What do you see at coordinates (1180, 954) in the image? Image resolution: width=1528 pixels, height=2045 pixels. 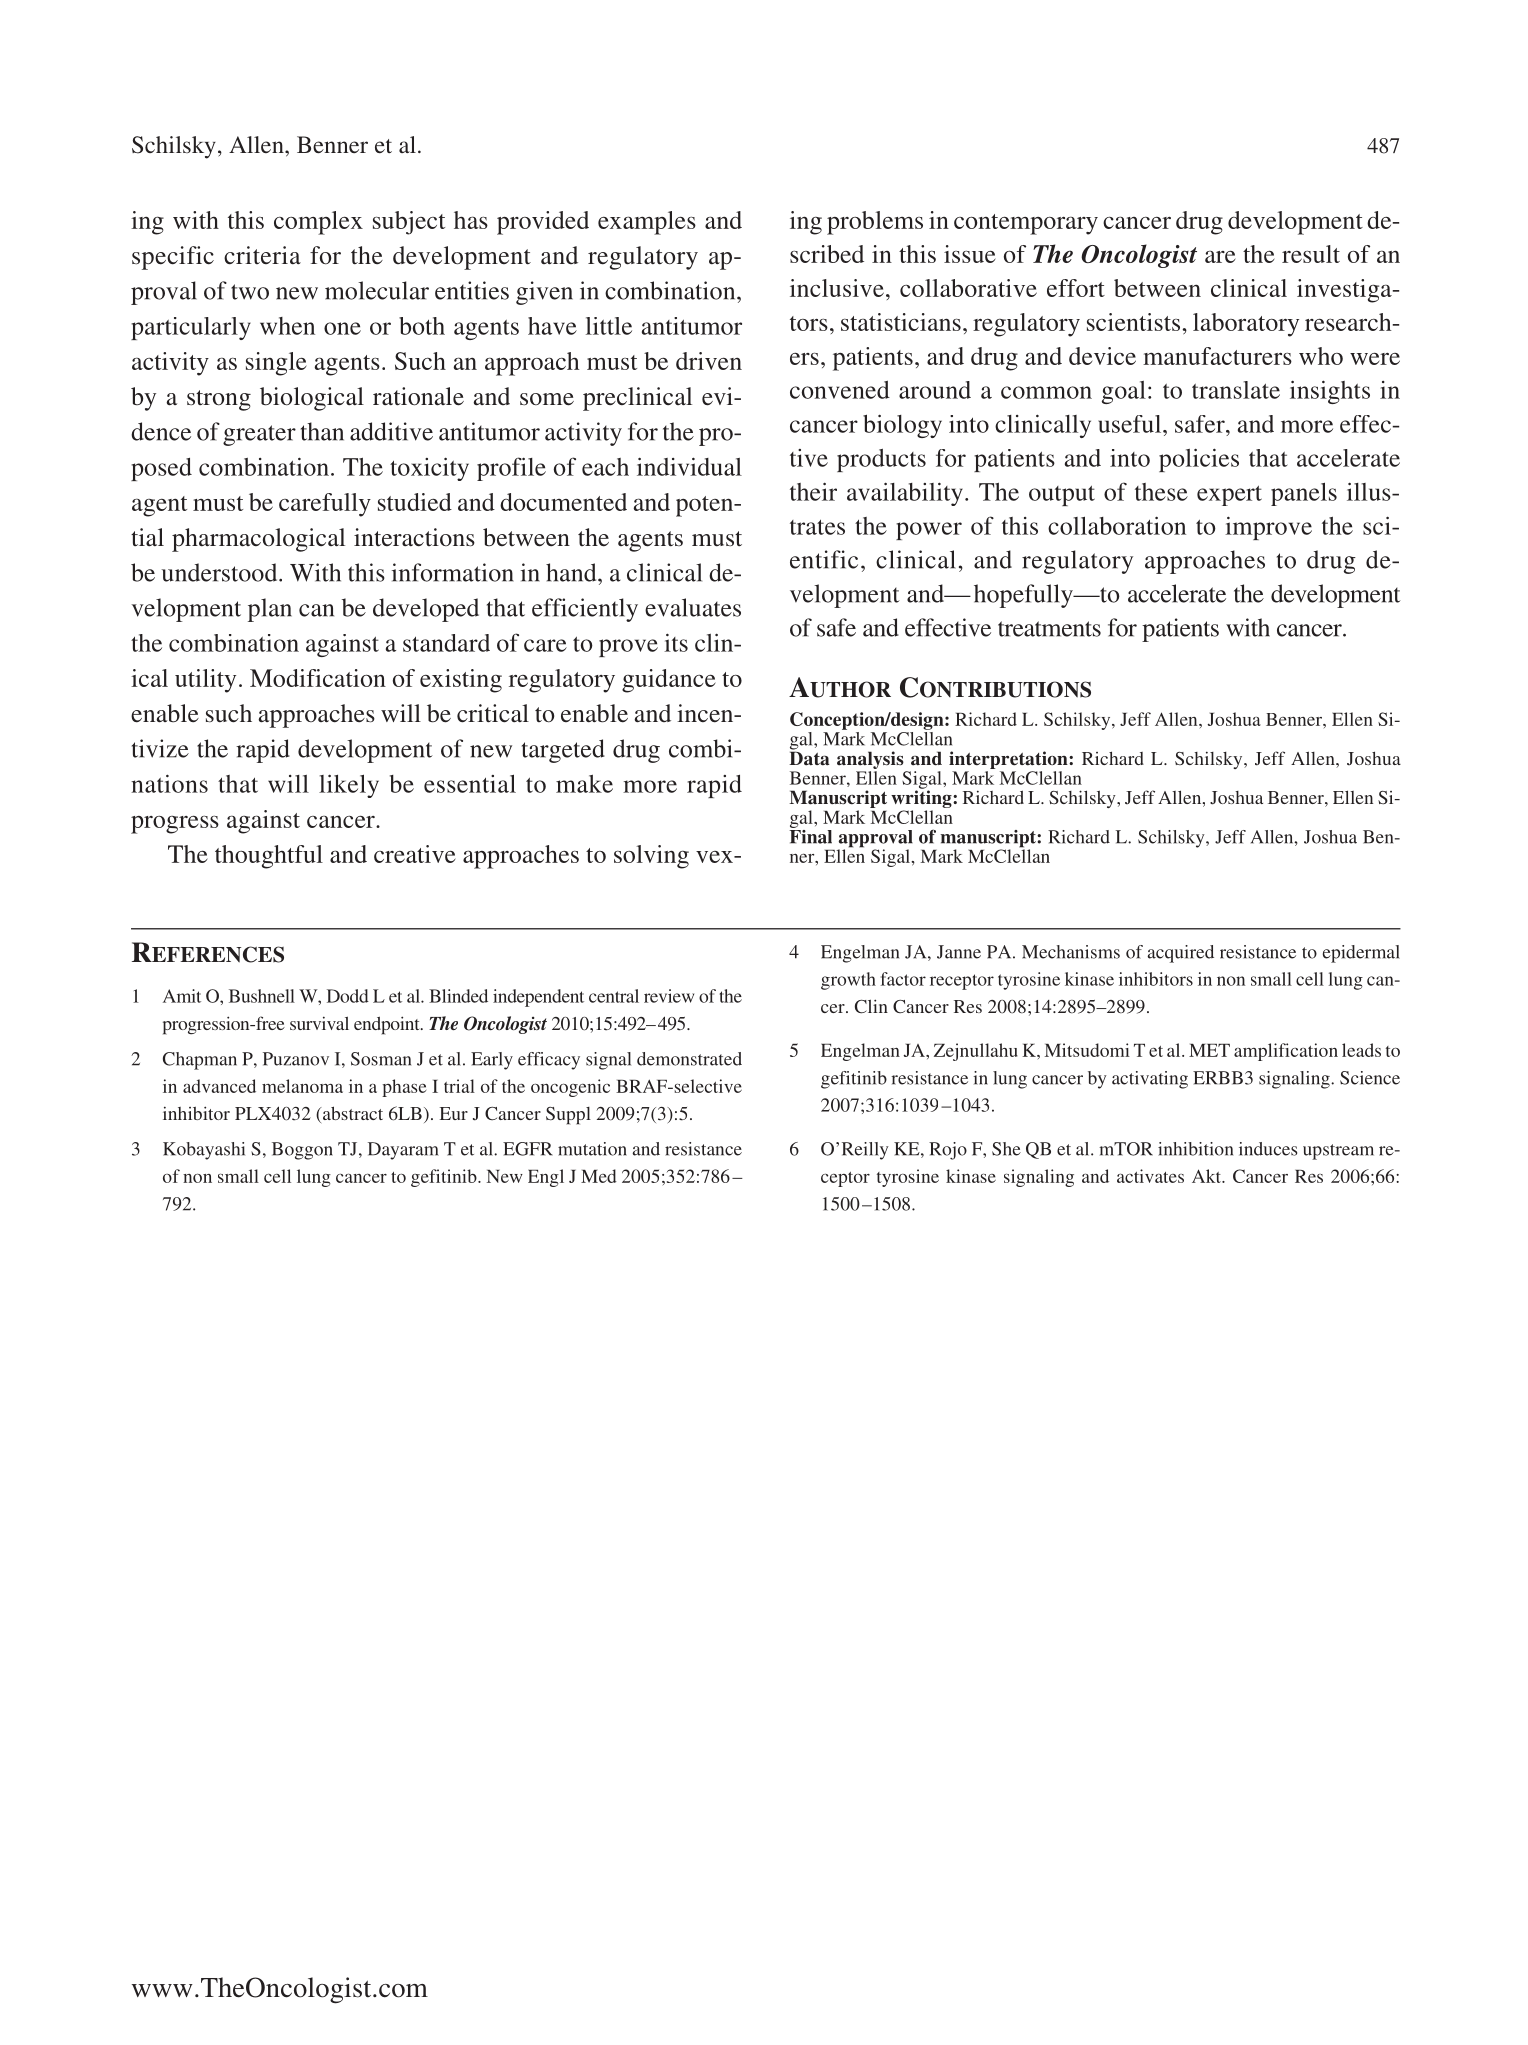 I see `acquired` at bounding box center [1180, 954].
